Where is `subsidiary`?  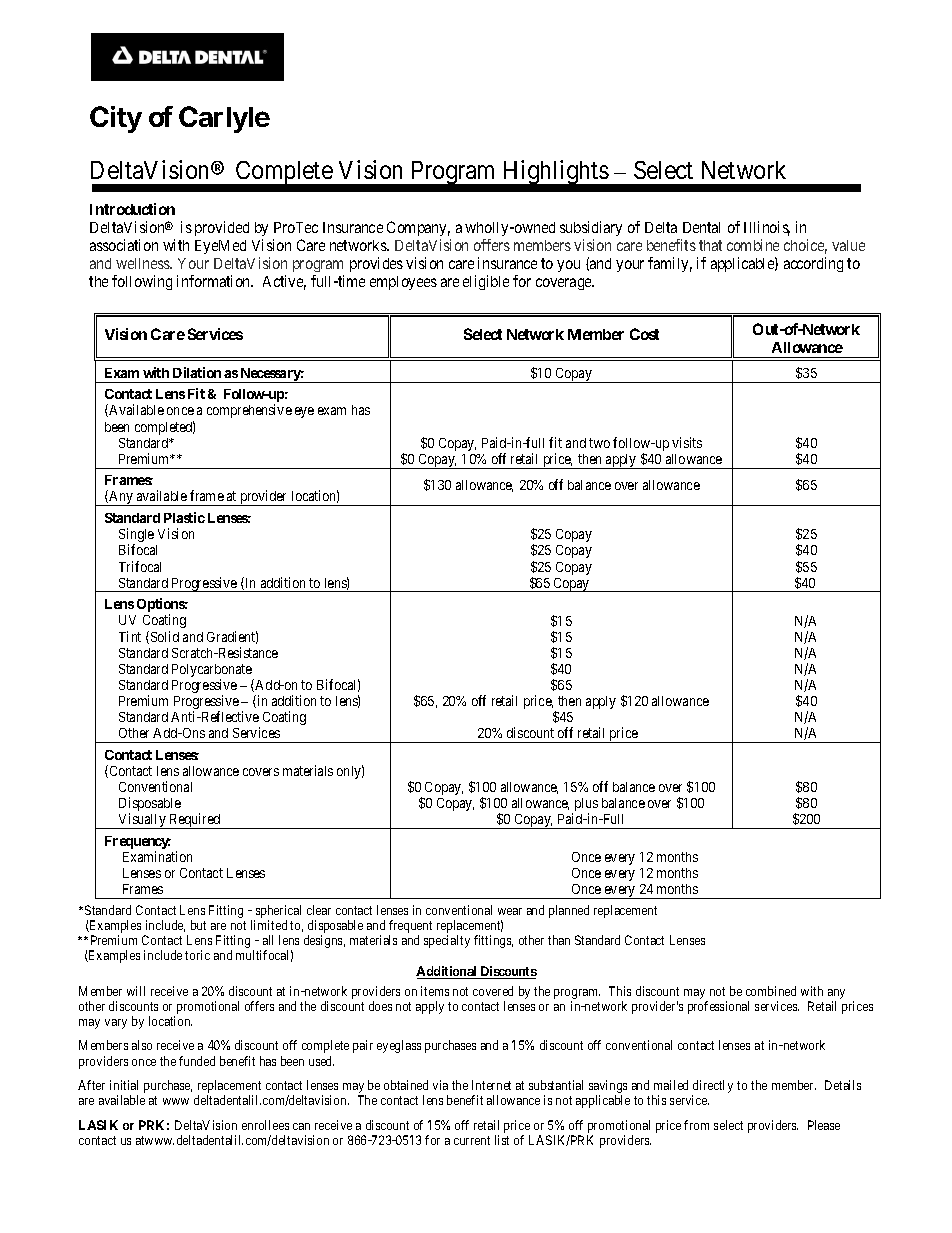 subsidiary is located at coordinates (591, 228).
